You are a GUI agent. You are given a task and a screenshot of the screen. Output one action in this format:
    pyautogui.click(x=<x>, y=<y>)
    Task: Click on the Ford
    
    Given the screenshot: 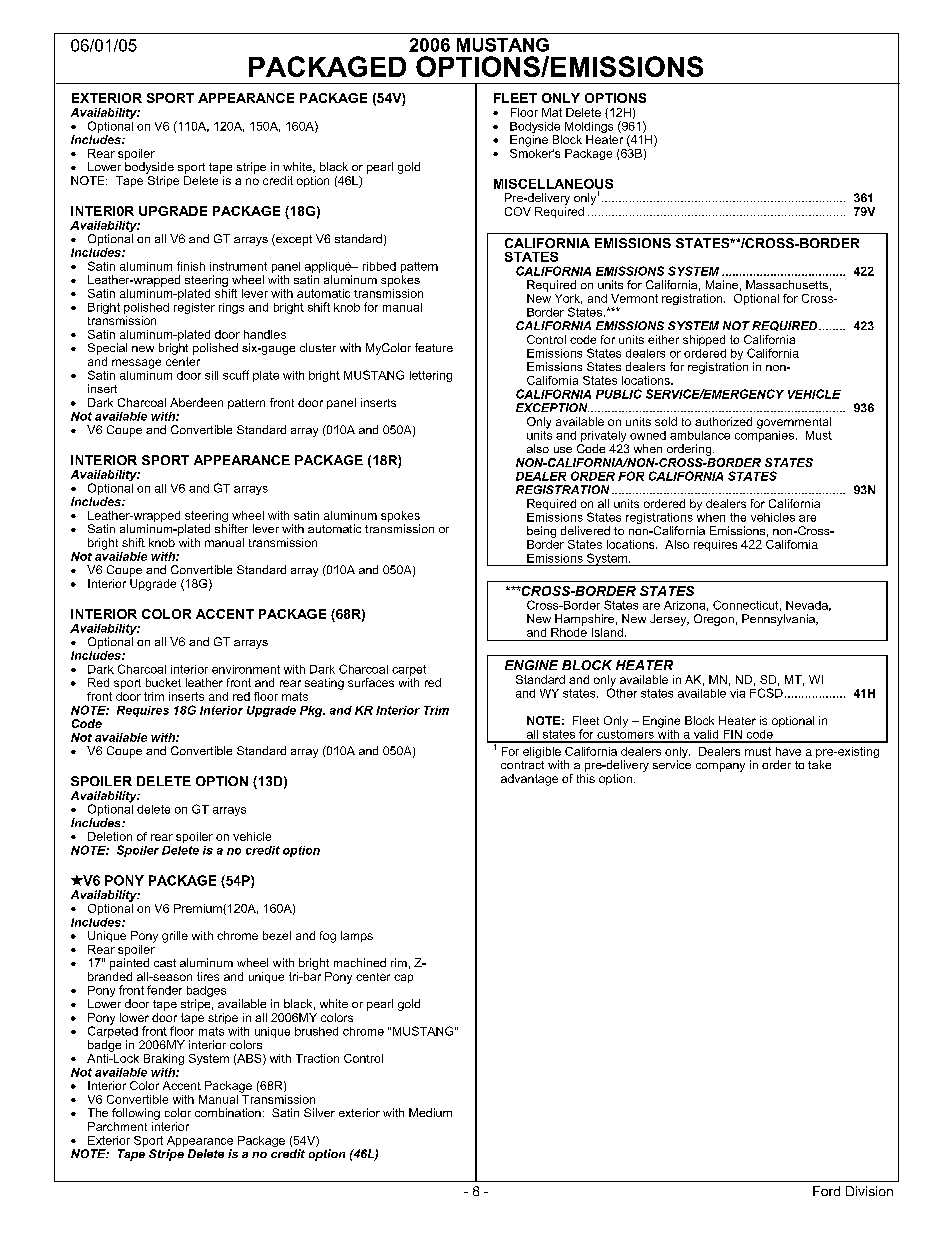 What is the action you would take?
    pyautogui.click(x=826, y=1191)
